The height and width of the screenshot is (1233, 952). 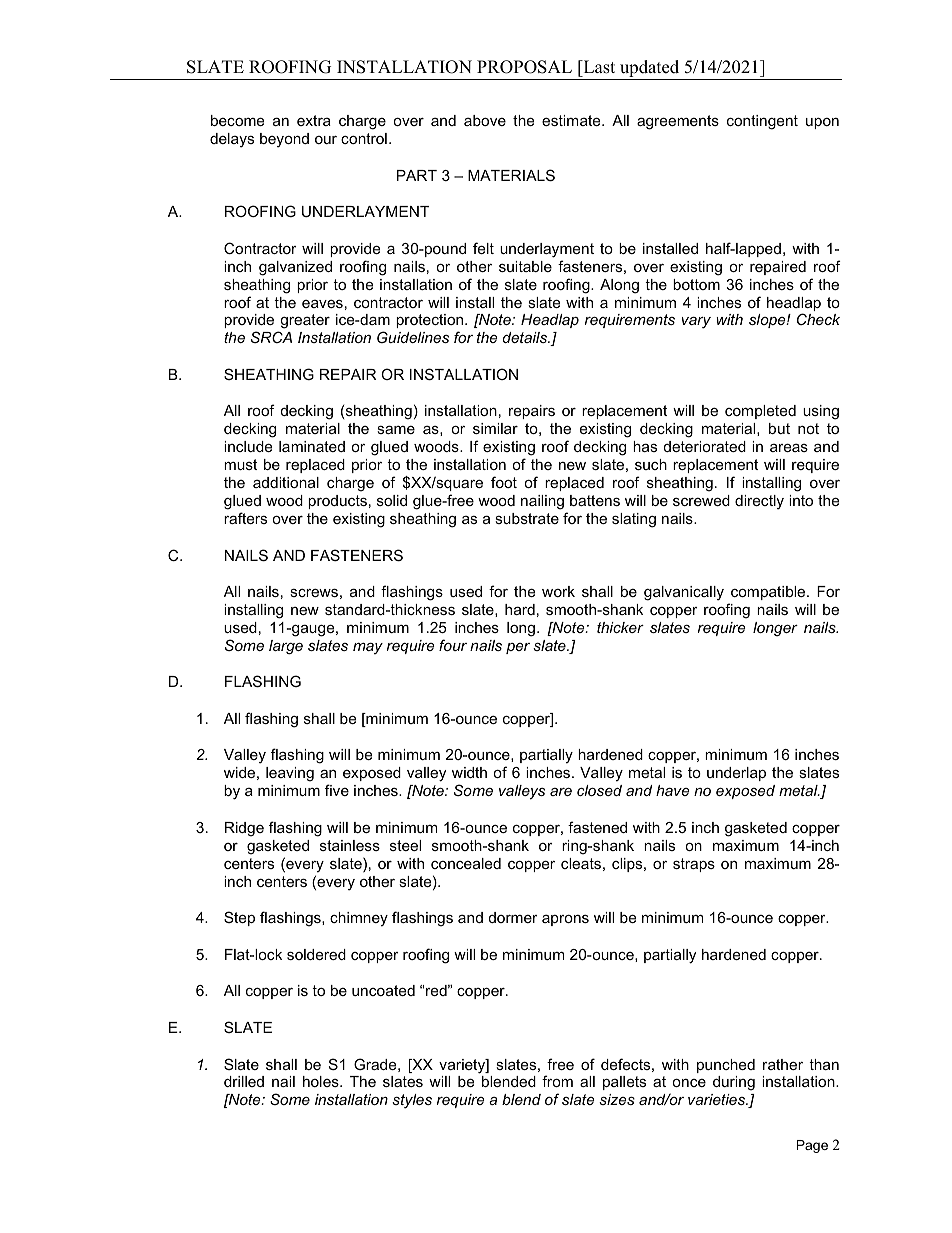 What do you see at coordinates (322, 1081) in the screenshot?
I see `holes` at bounding box center [322, 1081].
